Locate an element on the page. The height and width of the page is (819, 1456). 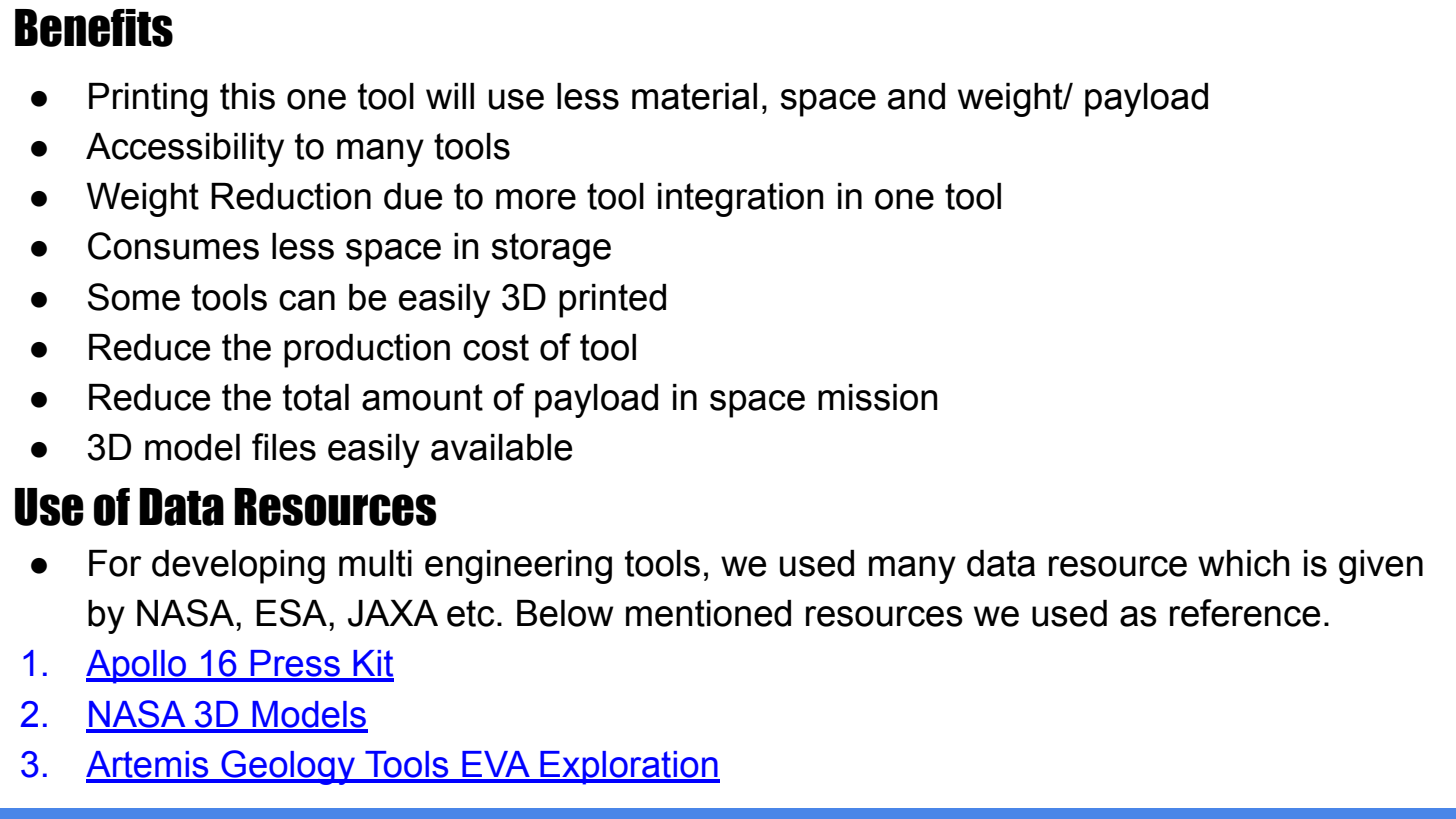
material is located at coordinates (694, 96).
